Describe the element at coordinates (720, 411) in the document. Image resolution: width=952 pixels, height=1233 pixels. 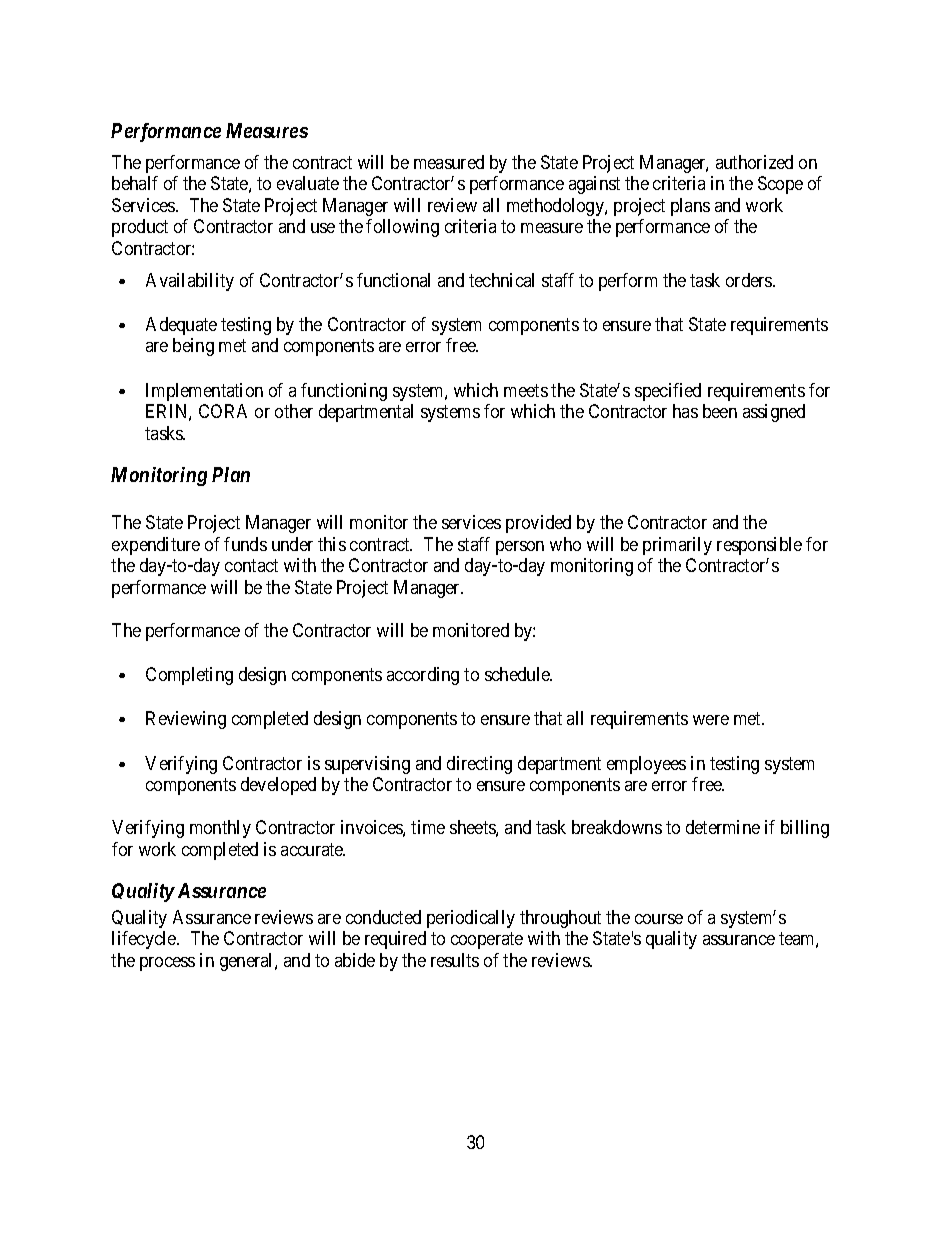
I see `been` at that location.
